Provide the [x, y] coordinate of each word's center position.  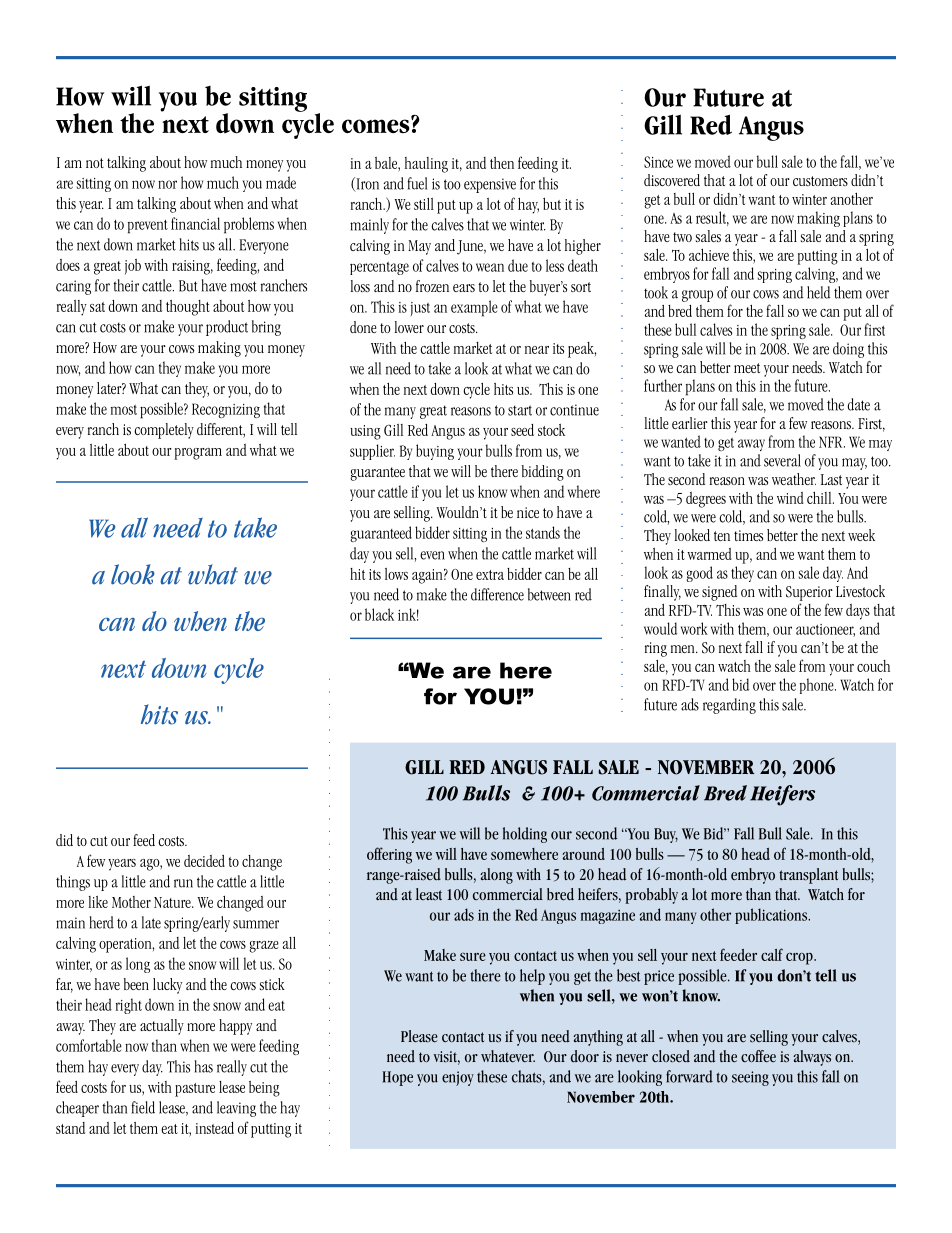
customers [820, 181]
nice [528, 512]
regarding [729, 706]
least [429, 894]
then [502, 163]
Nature [173, 902]
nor [167, 184]
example [474, 308]
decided [204, 861]
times [748, 535]
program [198, 454]
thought [188, 308]
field [143, 1107]
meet [747, 368]
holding [525, 835]
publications [772, 916]
